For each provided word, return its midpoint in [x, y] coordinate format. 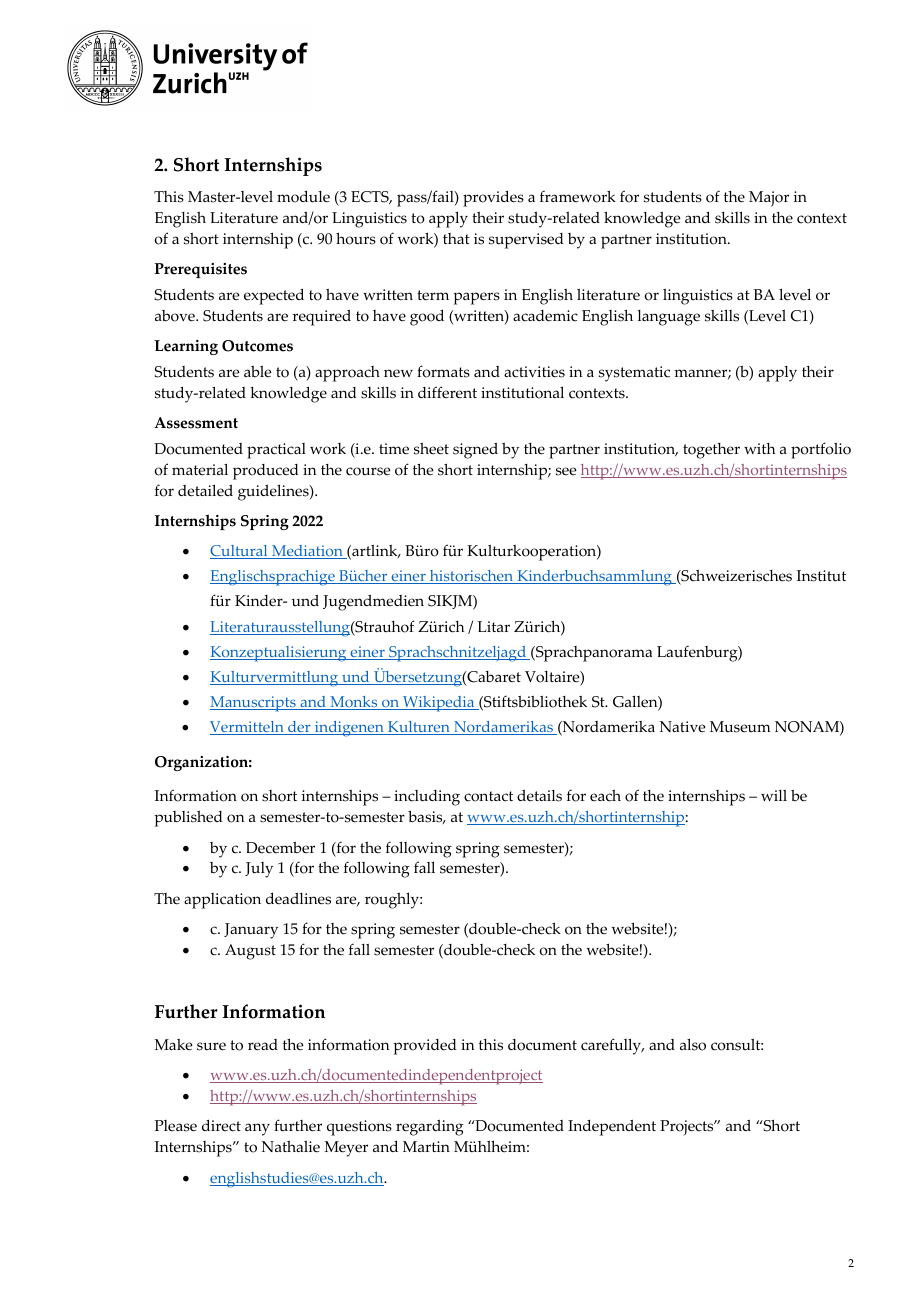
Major [769, 199]
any [257, 1129]
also [693, 1044]
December [280, 848]
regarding [430, 1128]
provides [493, 198]
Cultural [240, 552]
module [303, 196]
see [566, 471]
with [759, 448]
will [774, 795]
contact [488, 796]
